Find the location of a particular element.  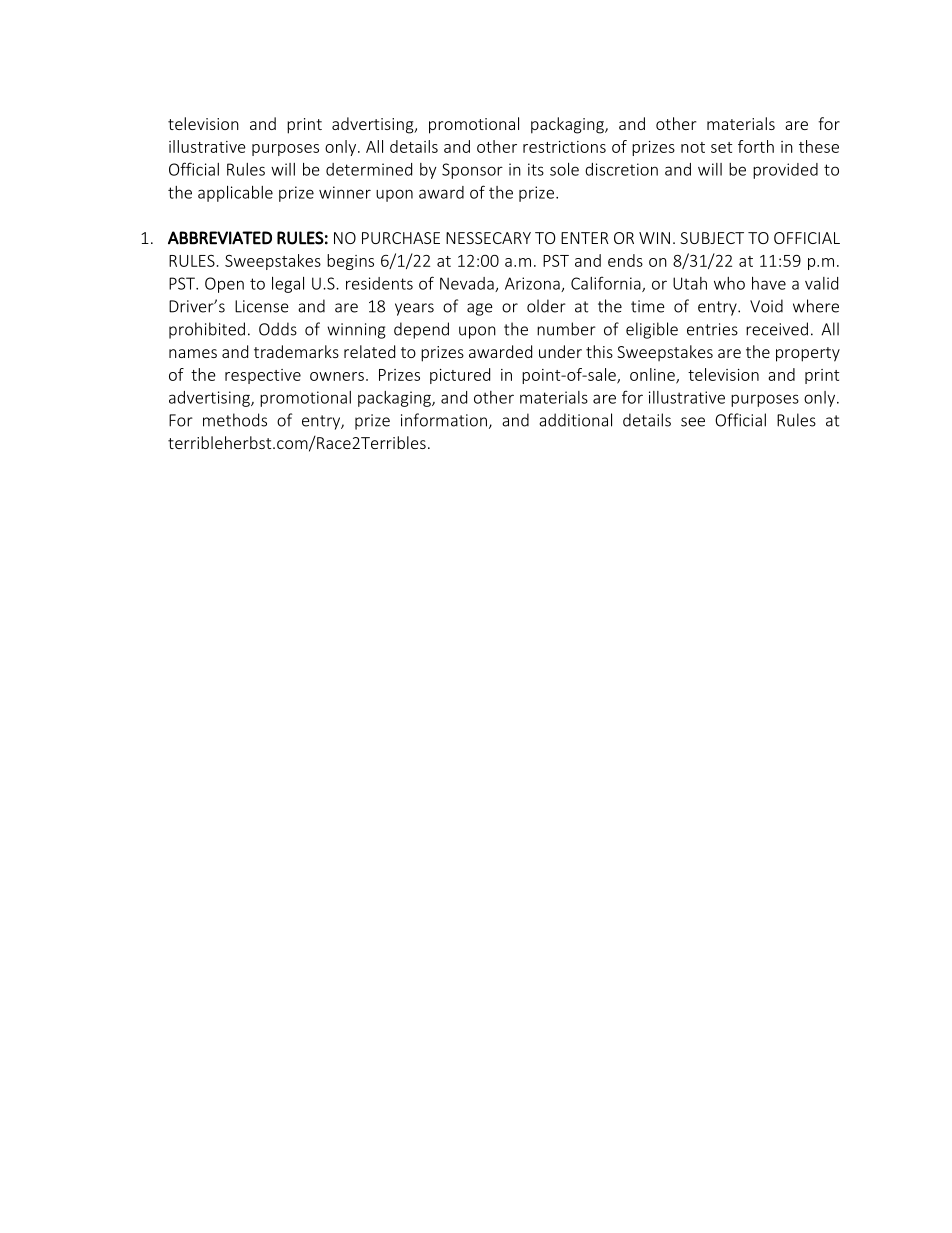

under is located at coordinates (560, 351).
